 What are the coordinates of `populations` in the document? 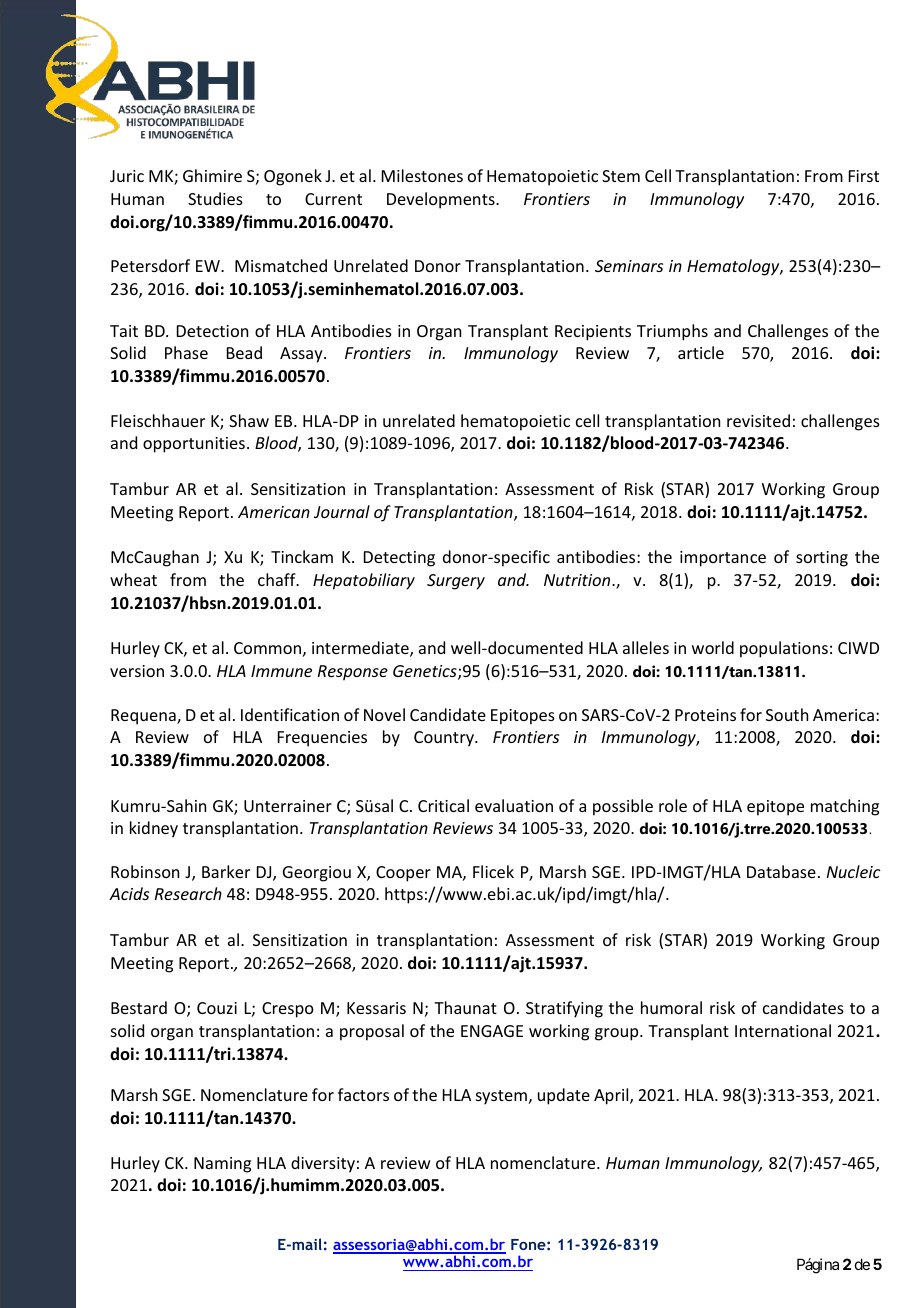 It's located at (784, 649).
